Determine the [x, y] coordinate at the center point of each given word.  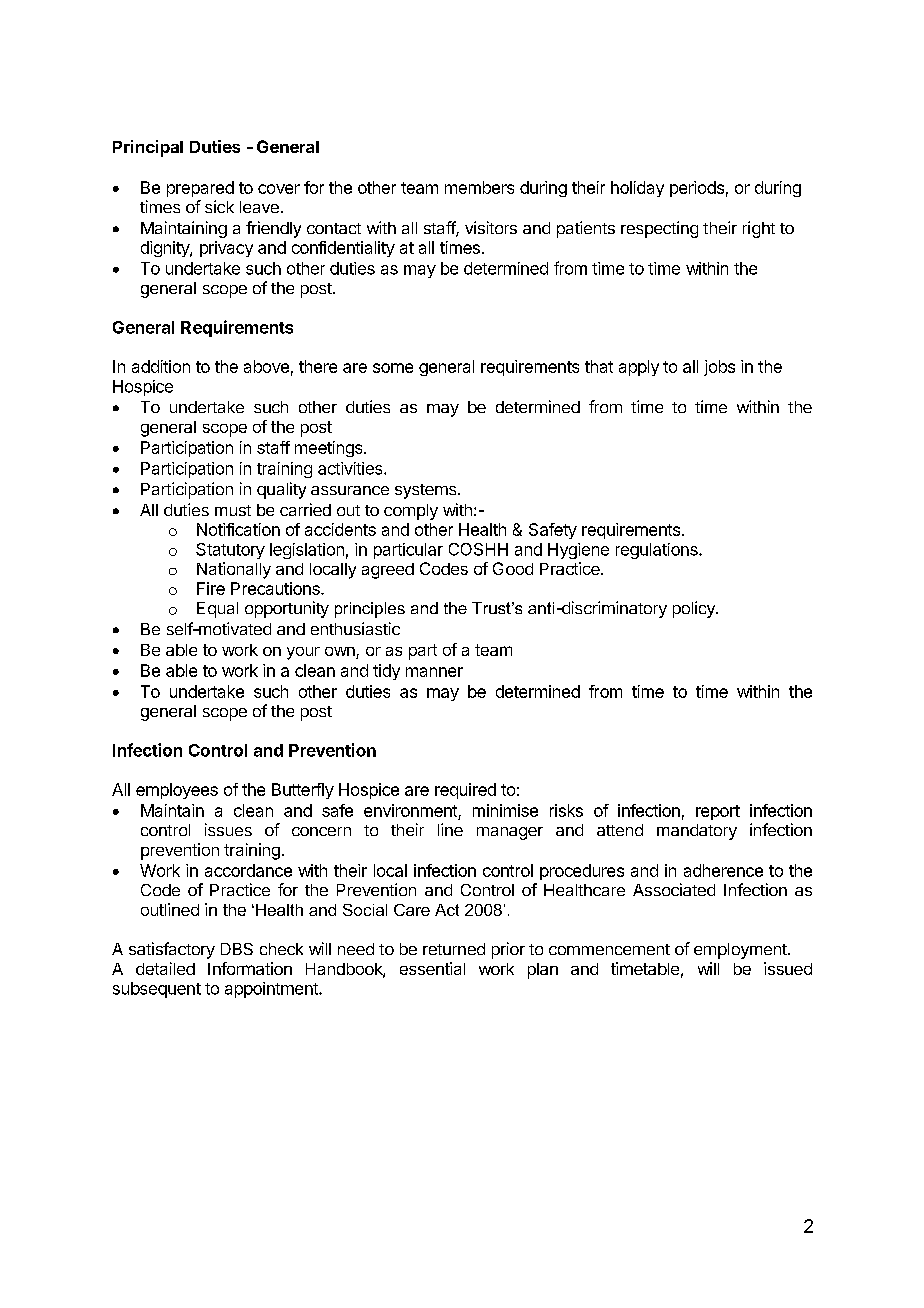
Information [250, 968]
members [479, 187]
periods [697, 189]
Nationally [234, 570]
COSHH [478, 549]
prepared [200, 189]
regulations [658, 551]
